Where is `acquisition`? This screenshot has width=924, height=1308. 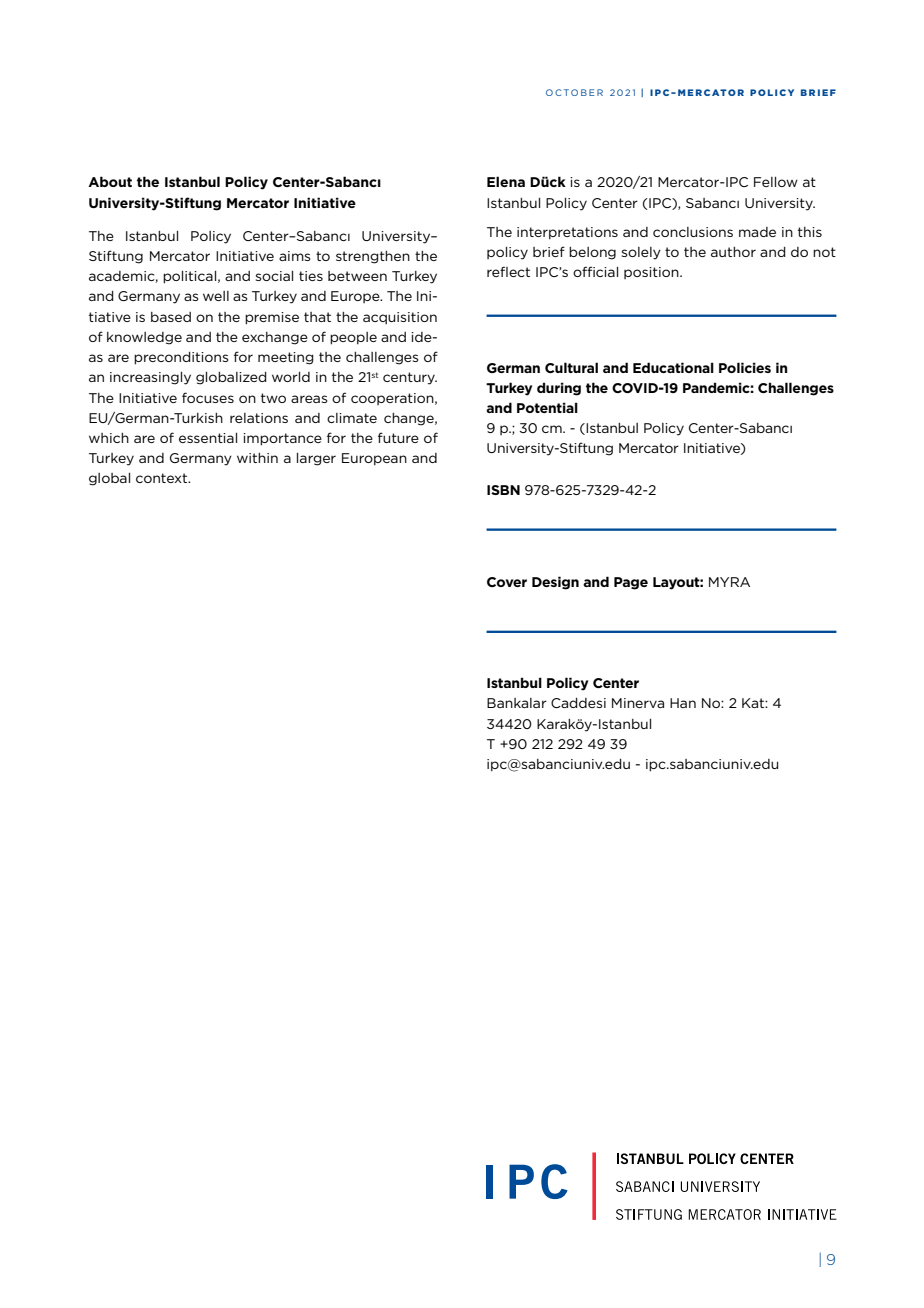
acquisition is located at coordinates (400, 318).
